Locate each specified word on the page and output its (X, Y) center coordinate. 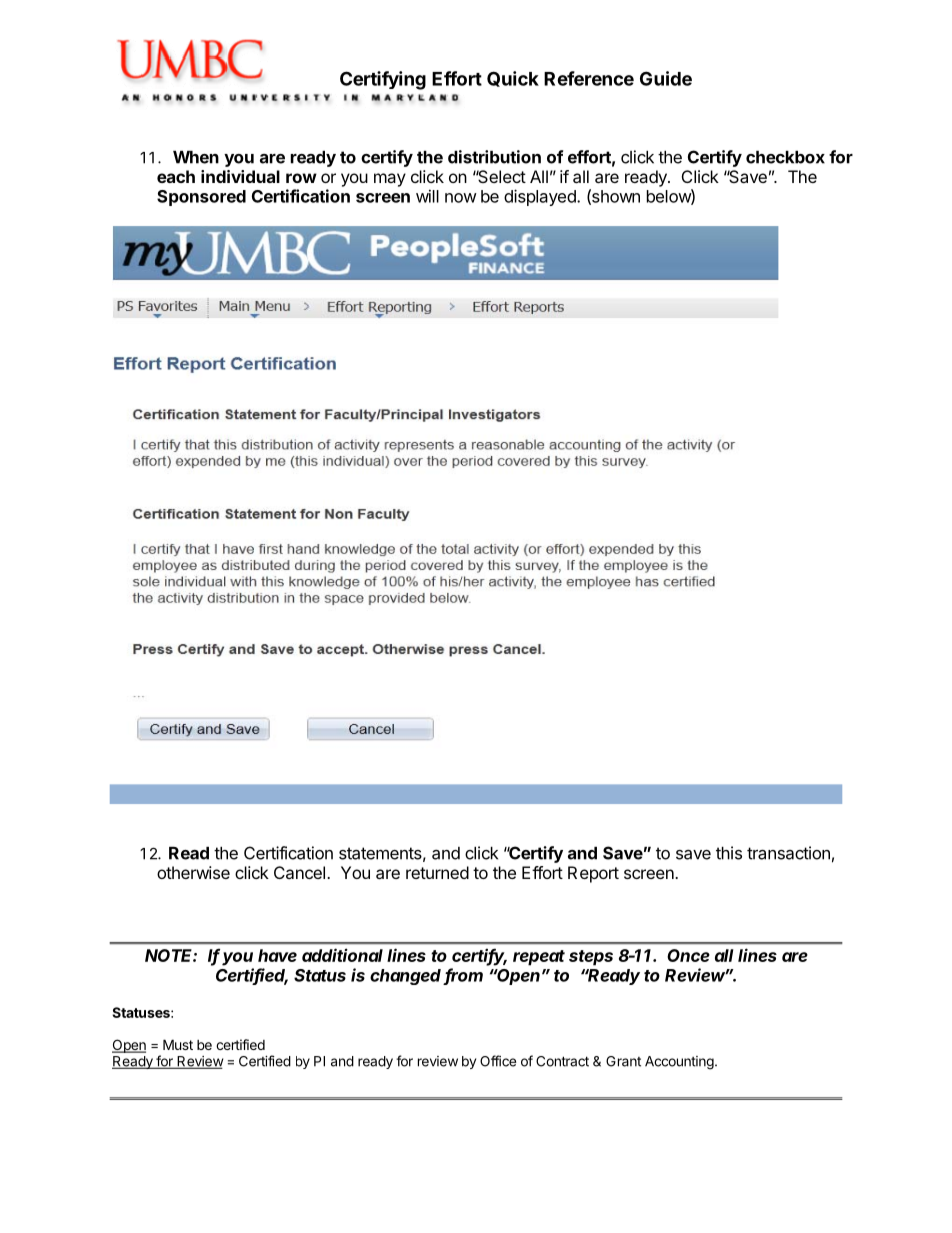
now (461, 198)
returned (437, 872)
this (729, 853)
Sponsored (201, 198)
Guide (666, 78)
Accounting (680, 1063)
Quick (513, 79)
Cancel (299, 872)
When (196, 157)
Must (178, 1044)
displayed (541, 197)
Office (498, 1061)
